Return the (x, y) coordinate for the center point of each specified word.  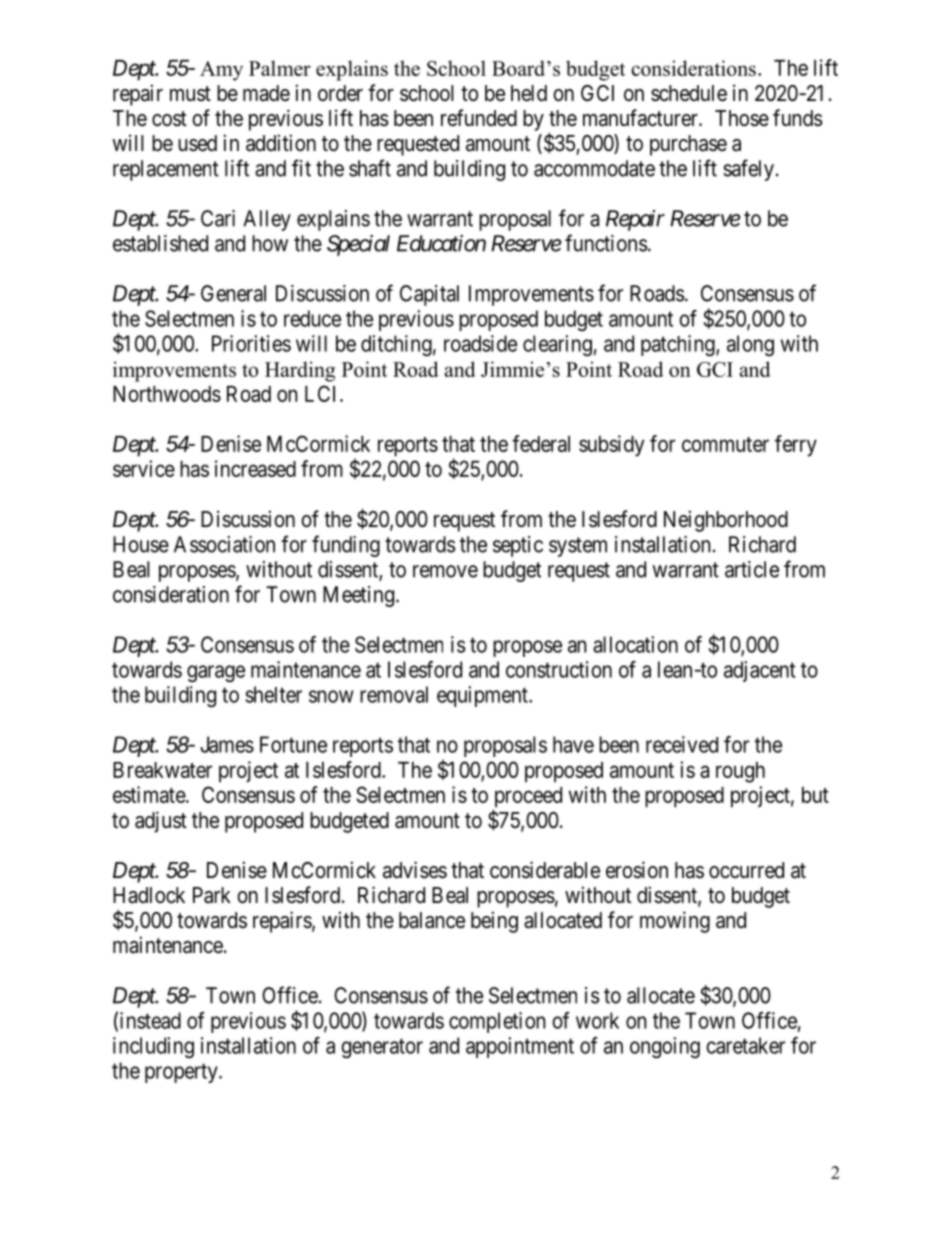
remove (445, 571)
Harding (300, 371)
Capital (429, 295)
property (182, 1073)
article (752, 569)
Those (742, 118)
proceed (527, 798)
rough (740, 772)
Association (224, 544)
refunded (479, 118)
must (190, 93)
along (750, 345)
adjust (161, 822)
